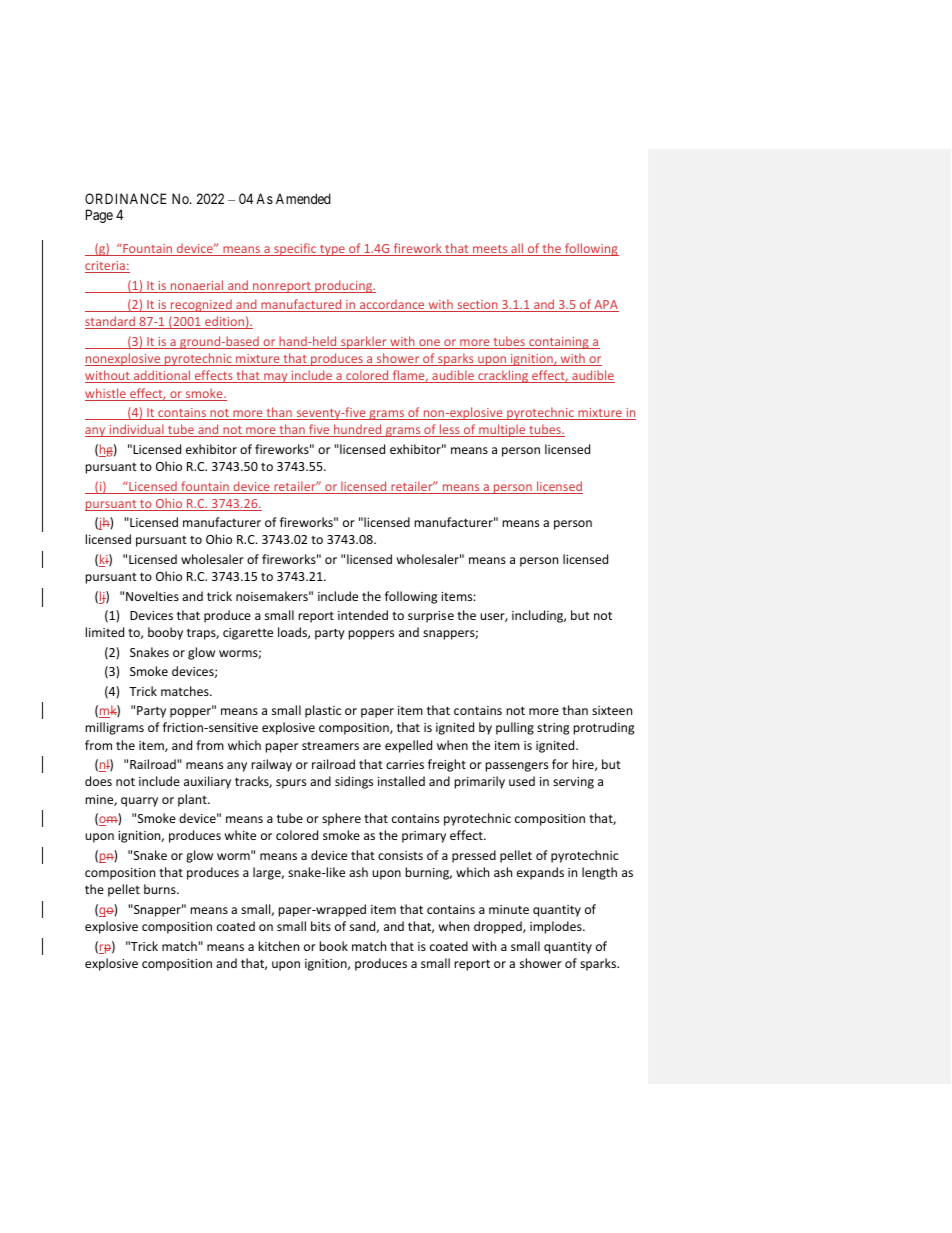 The height and width of the screenshot is (1233, 952). I want to click on plastic, so click(323, 711).
